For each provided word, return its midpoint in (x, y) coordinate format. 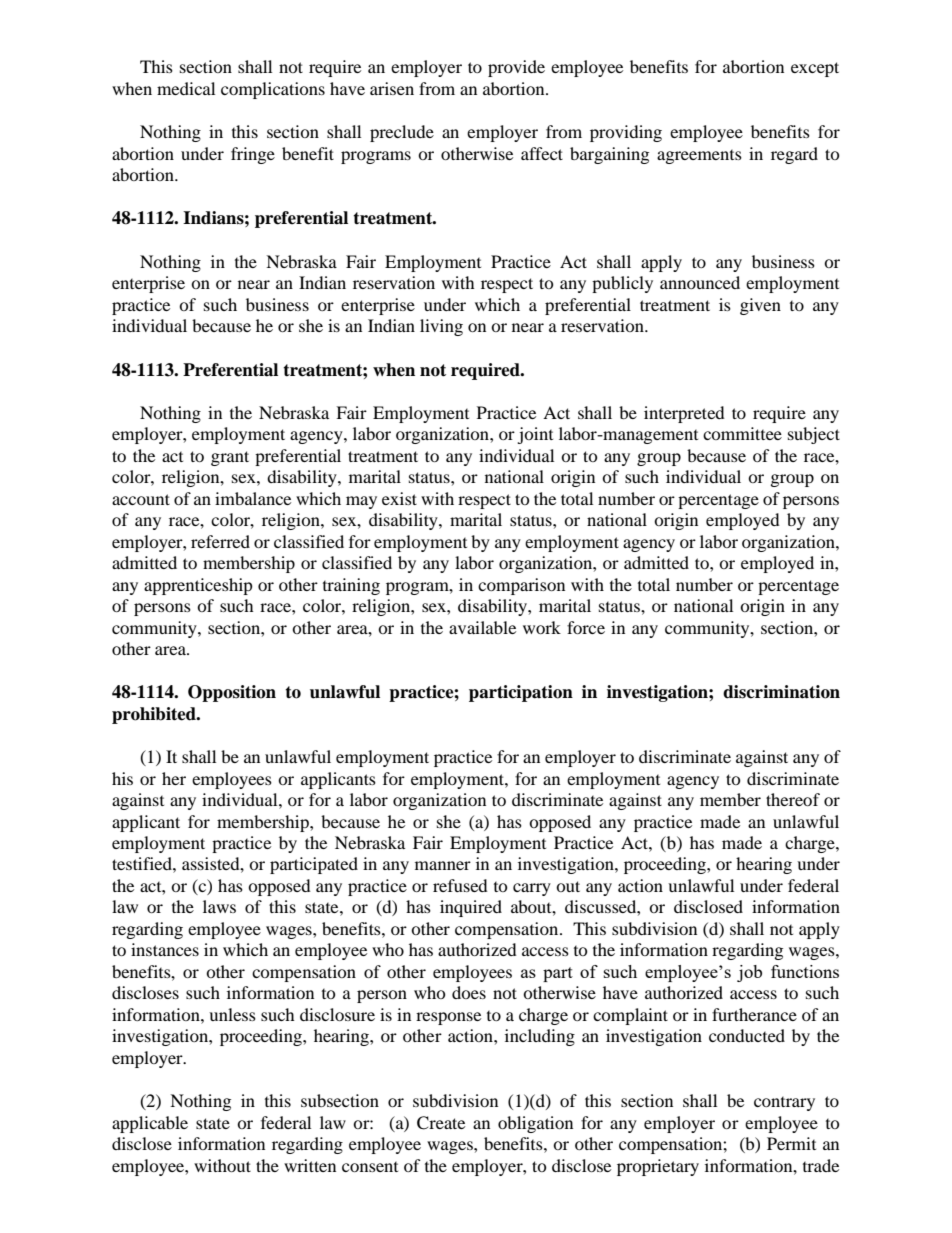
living (441, 327)
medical (186, 88)
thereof (793, 799)
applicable (150, 1124)
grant (230, 458)
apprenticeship (198, 586)
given (760, 306)
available (482, 627)
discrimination (781, 692)
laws (219, 906)
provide (516, 68)
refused (460, 885)
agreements (699, 157)
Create (441, 1123)
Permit (791, 1143)
